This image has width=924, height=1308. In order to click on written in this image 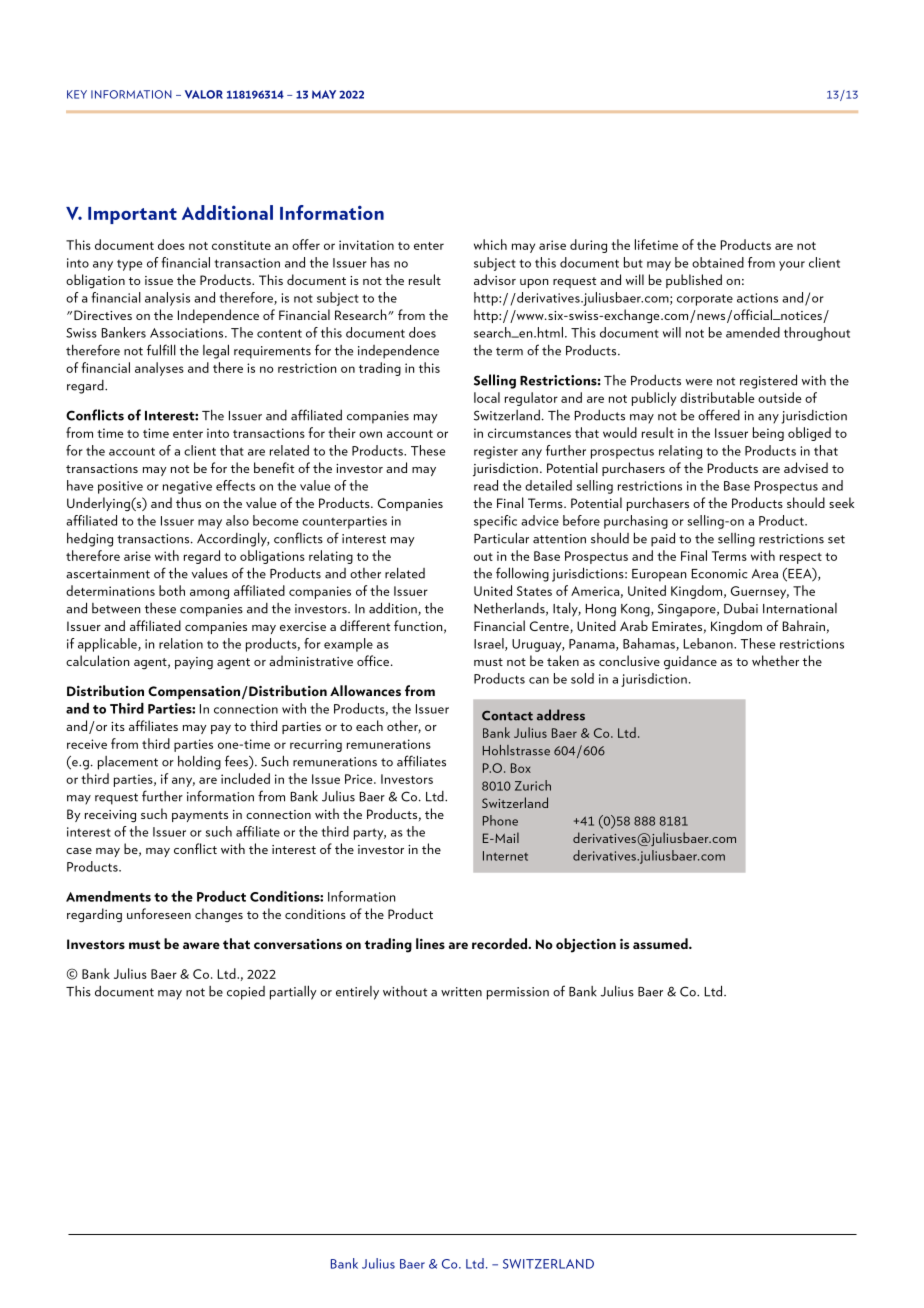, I will do `click(461, 992)`.
